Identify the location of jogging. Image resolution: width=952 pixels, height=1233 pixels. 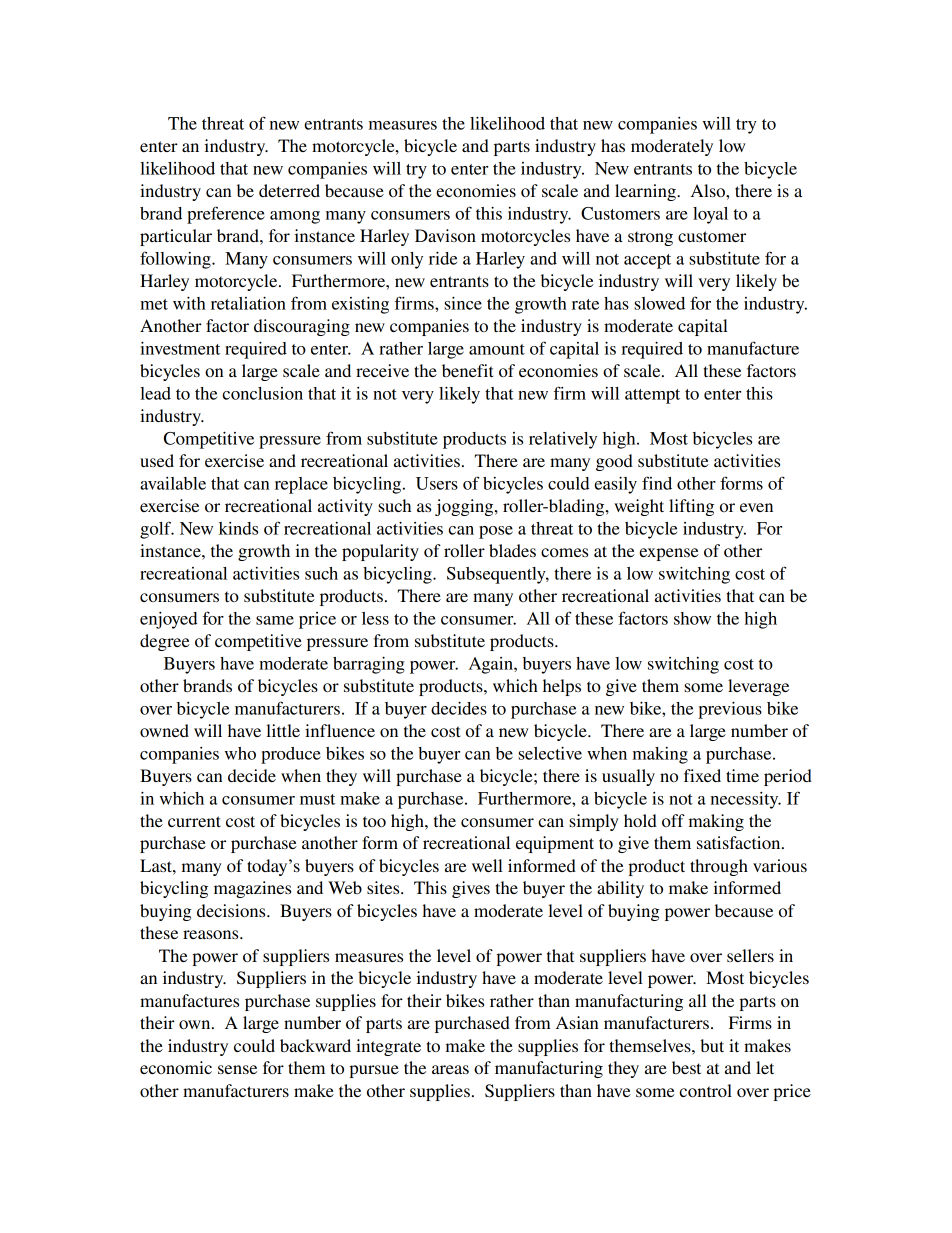
(465, 507).
